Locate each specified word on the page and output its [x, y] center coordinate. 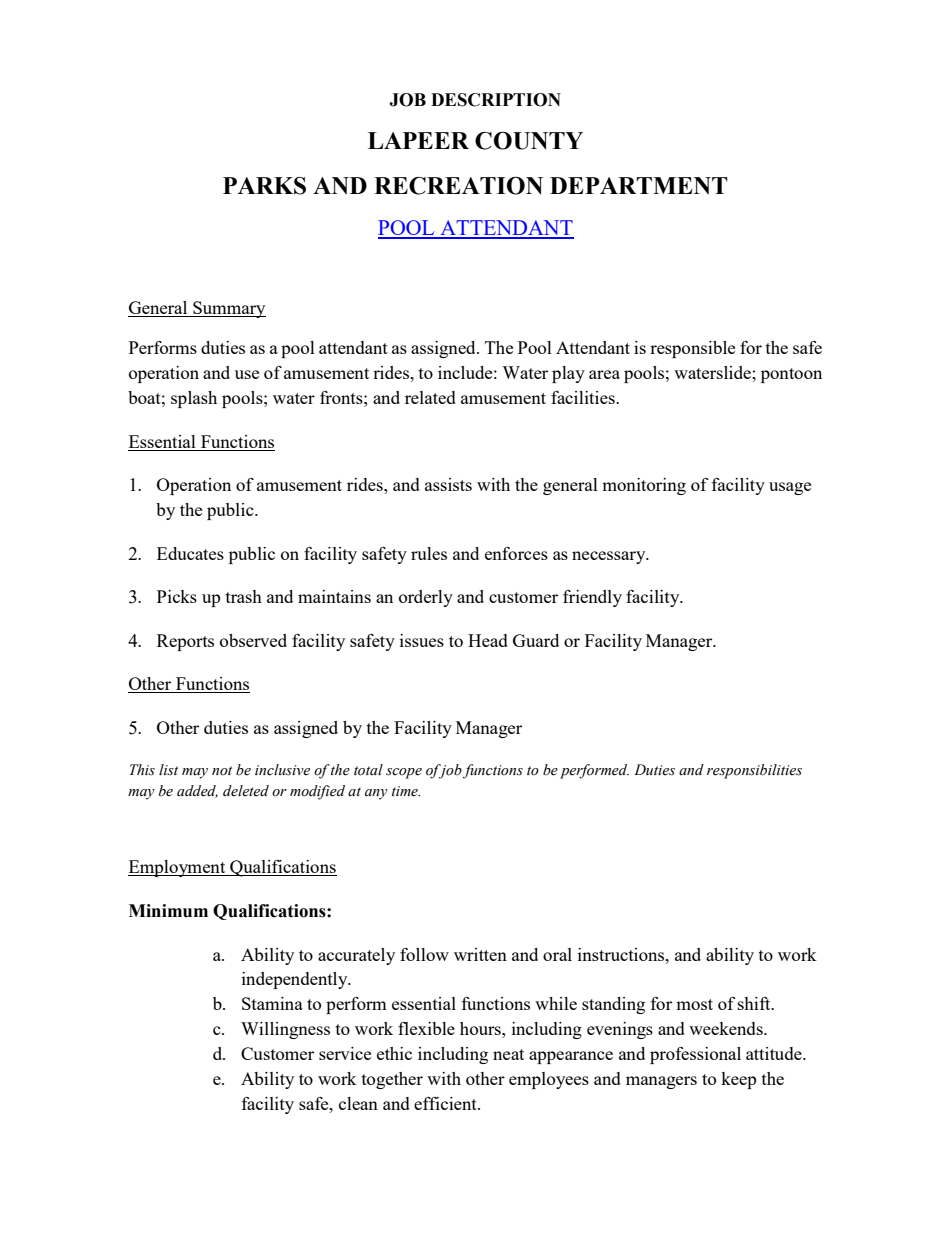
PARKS [264, 186]
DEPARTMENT [639, 186]
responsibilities [754, 771]
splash [194, 399]
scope [404, 773]
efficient [446, 1103]
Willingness [285, 1030]
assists [448, 484]
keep [738, 1080]
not [222, 771]
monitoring [644, 486]
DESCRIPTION [496, 100]
